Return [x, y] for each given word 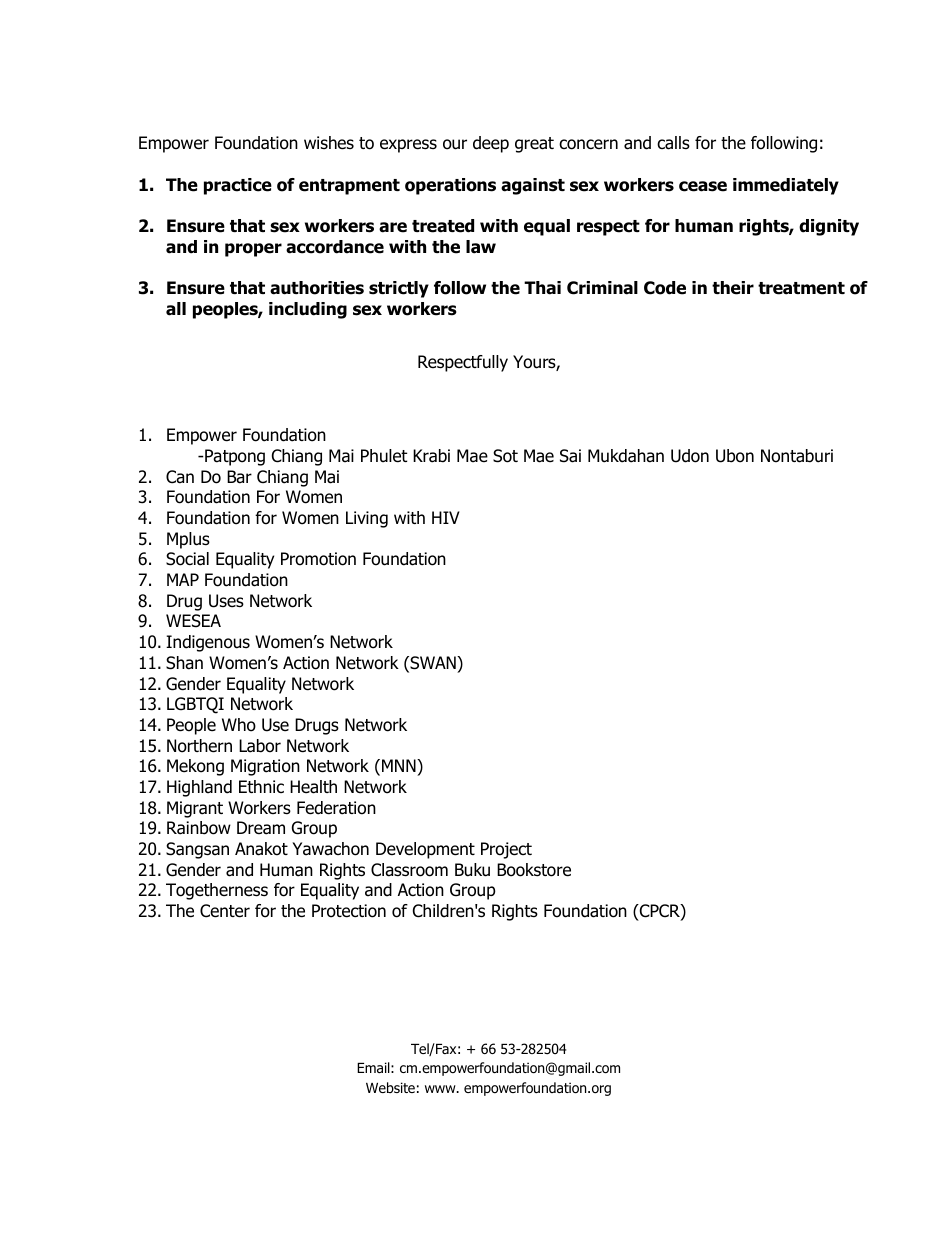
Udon [690, 456]
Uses [226, 601]
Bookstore [534, 870]
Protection [349, 911]
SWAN [433, 664]
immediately [786, 186]
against [533, 186]
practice [238, 186]
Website [390, 1087]
